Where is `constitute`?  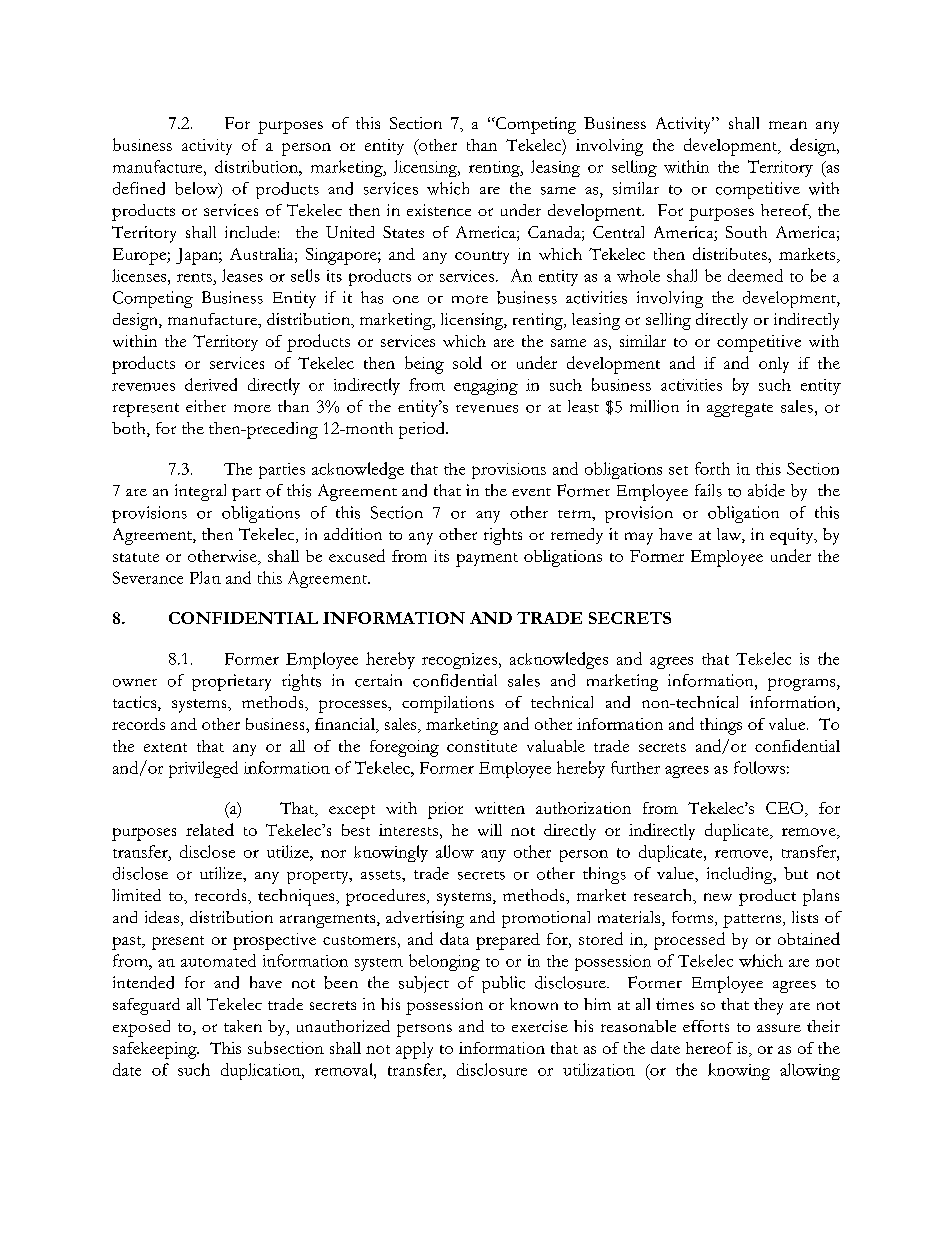
constitute is located at coordinates (482, 746).
